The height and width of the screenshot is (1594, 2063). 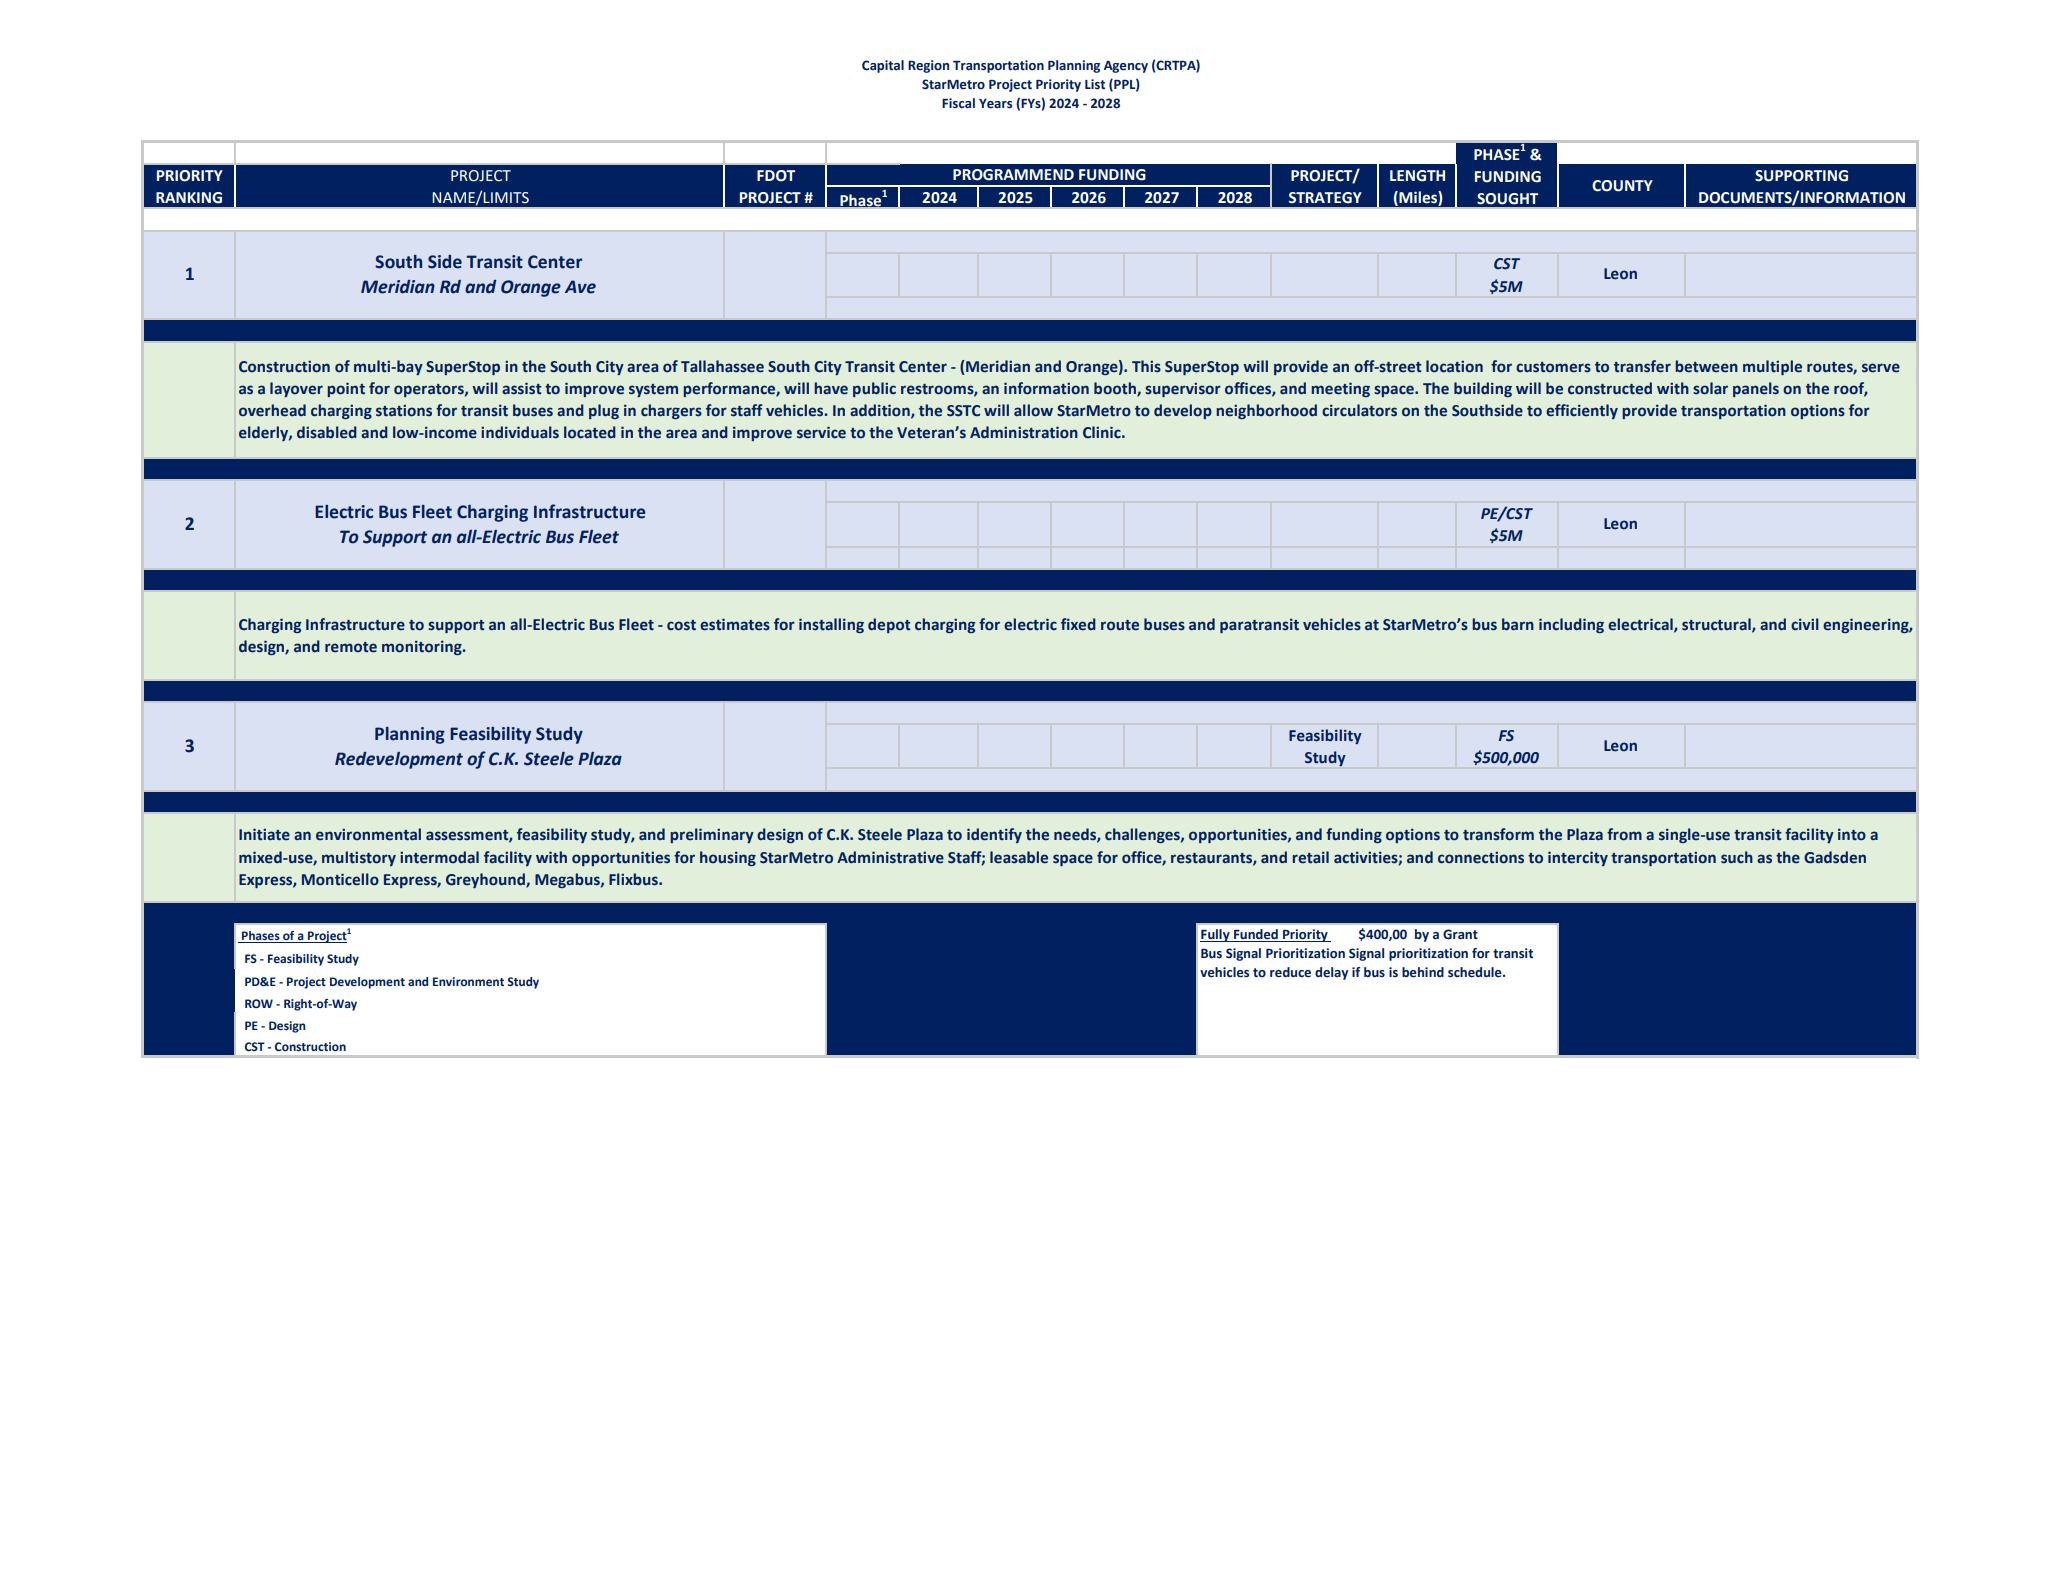 I want to click on identify, so click(x=994, y=835).
